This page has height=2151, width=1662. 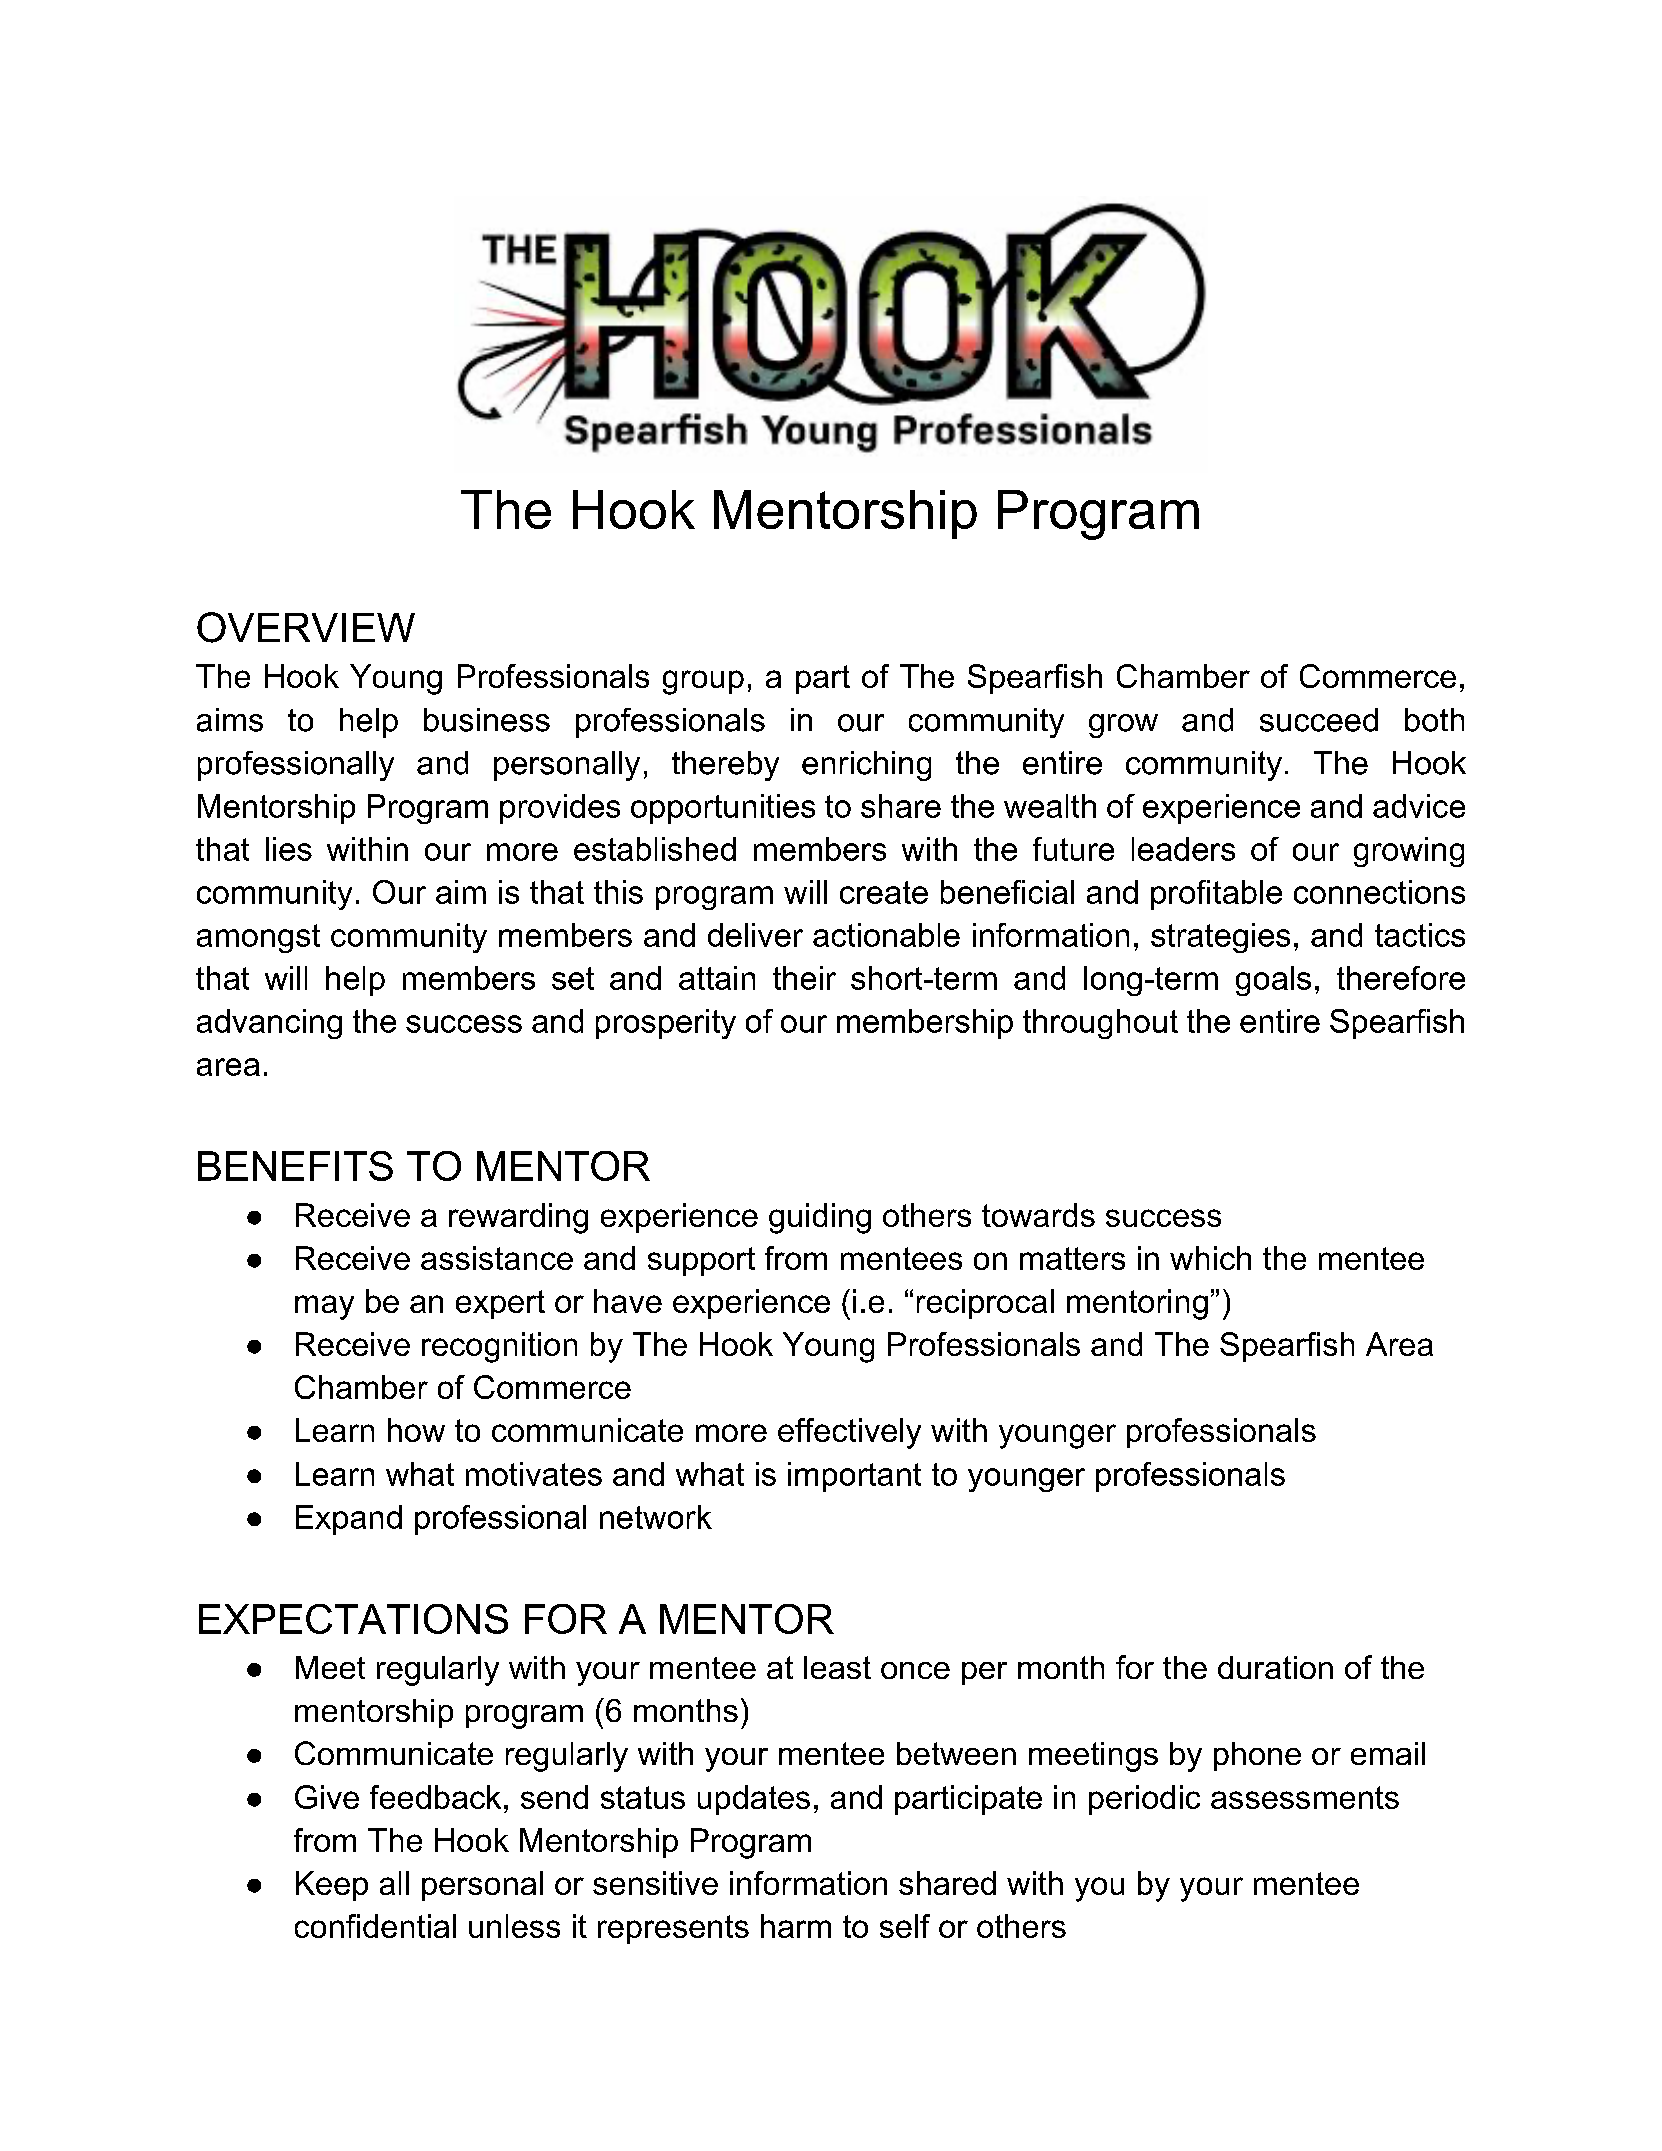 I want to click on which, so click(x=1210, y=1258).
